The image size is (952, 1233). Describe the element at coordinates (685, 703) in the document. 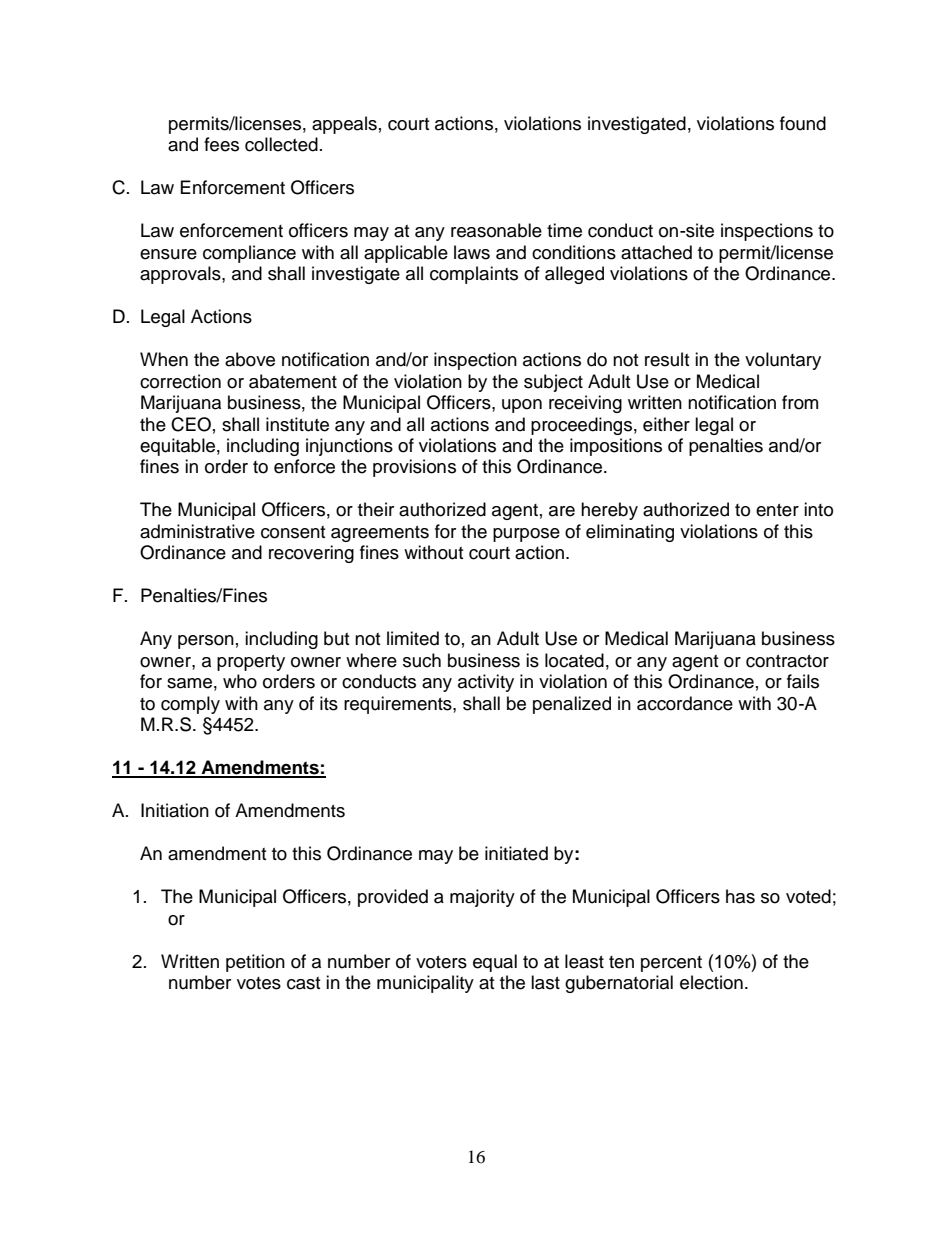

I see `accordance` at that location.
